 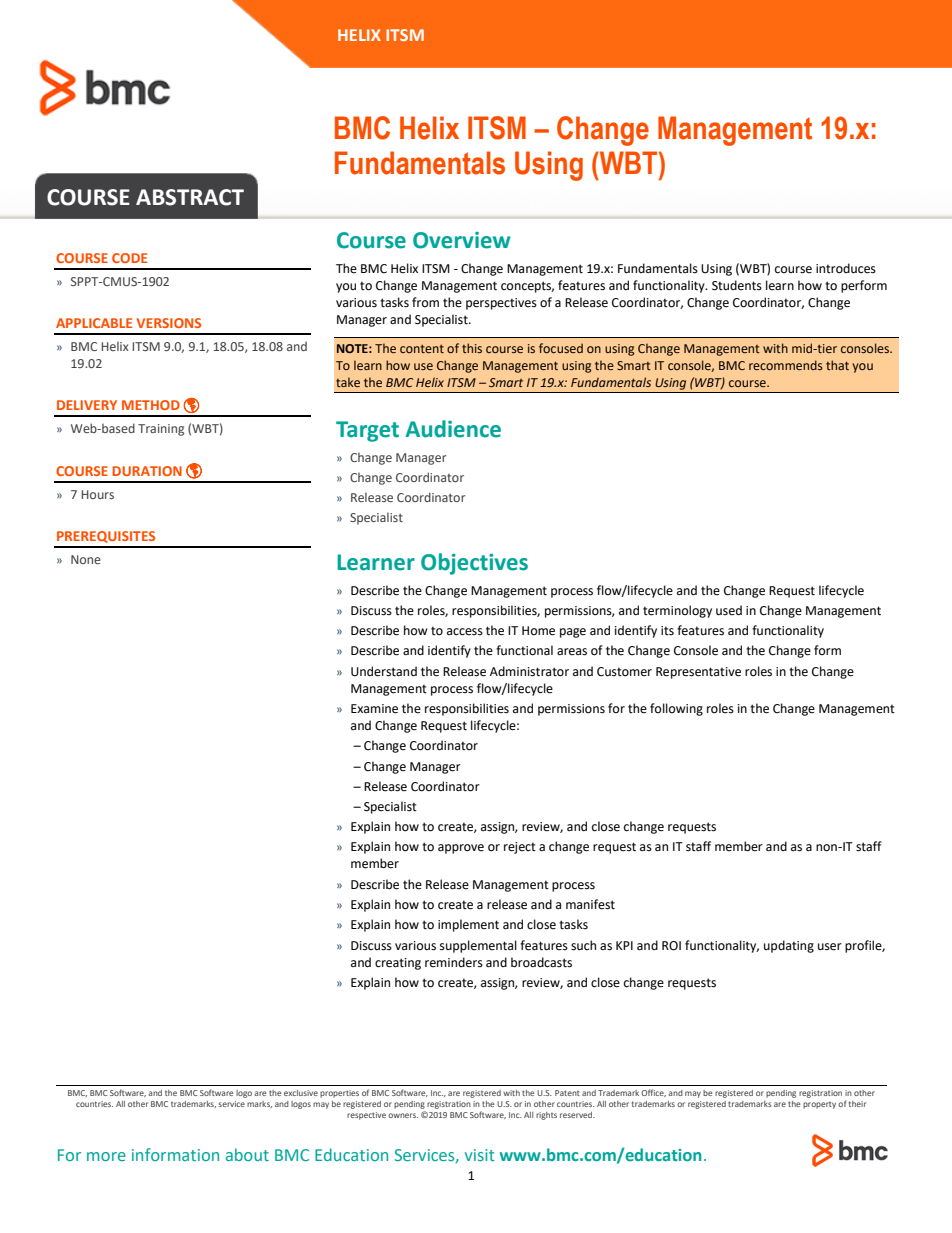 I want to click on ABSTRACT, so click(x=190, y=197).
